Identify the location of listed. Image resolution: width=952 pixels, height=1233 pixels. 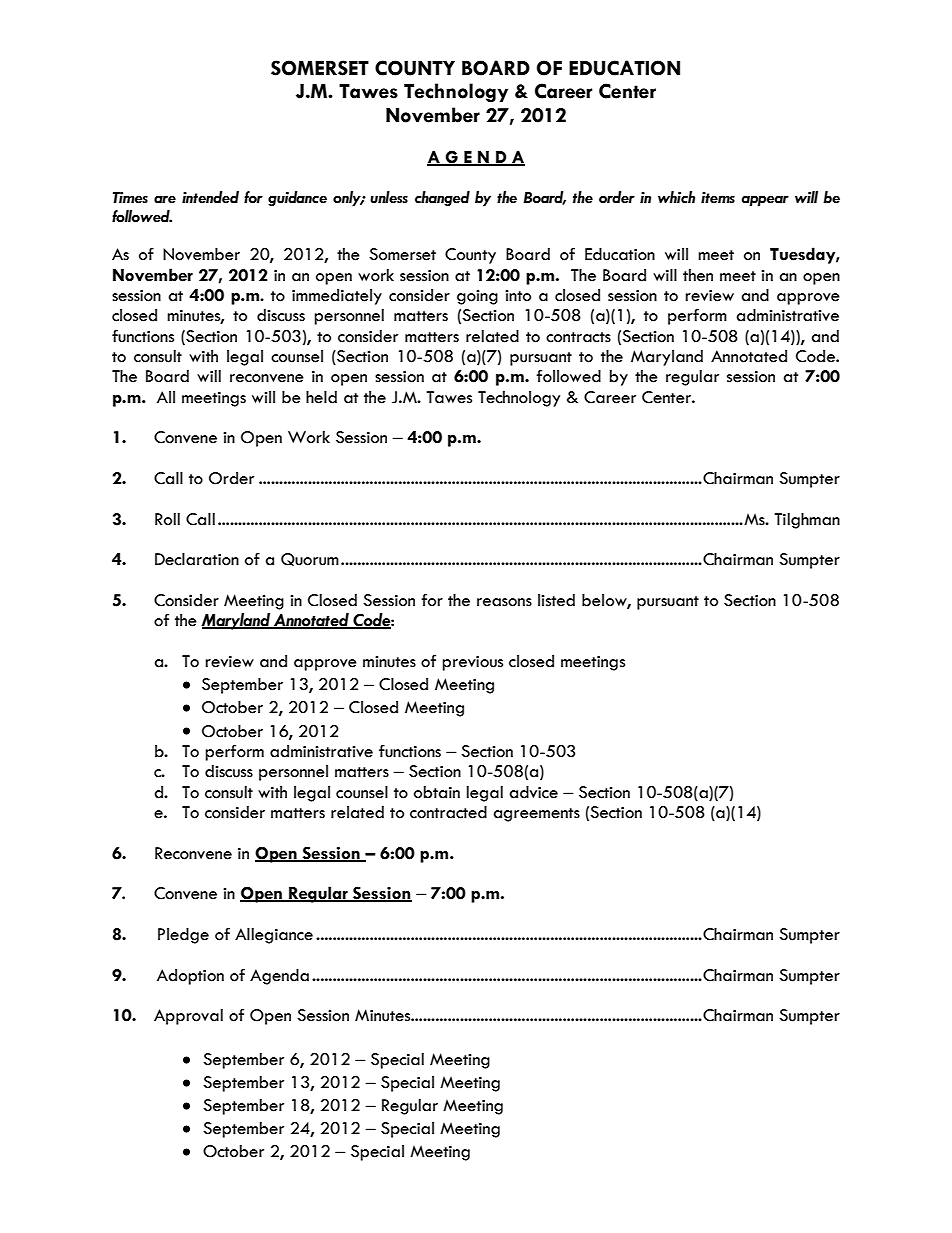
(556, 600).
